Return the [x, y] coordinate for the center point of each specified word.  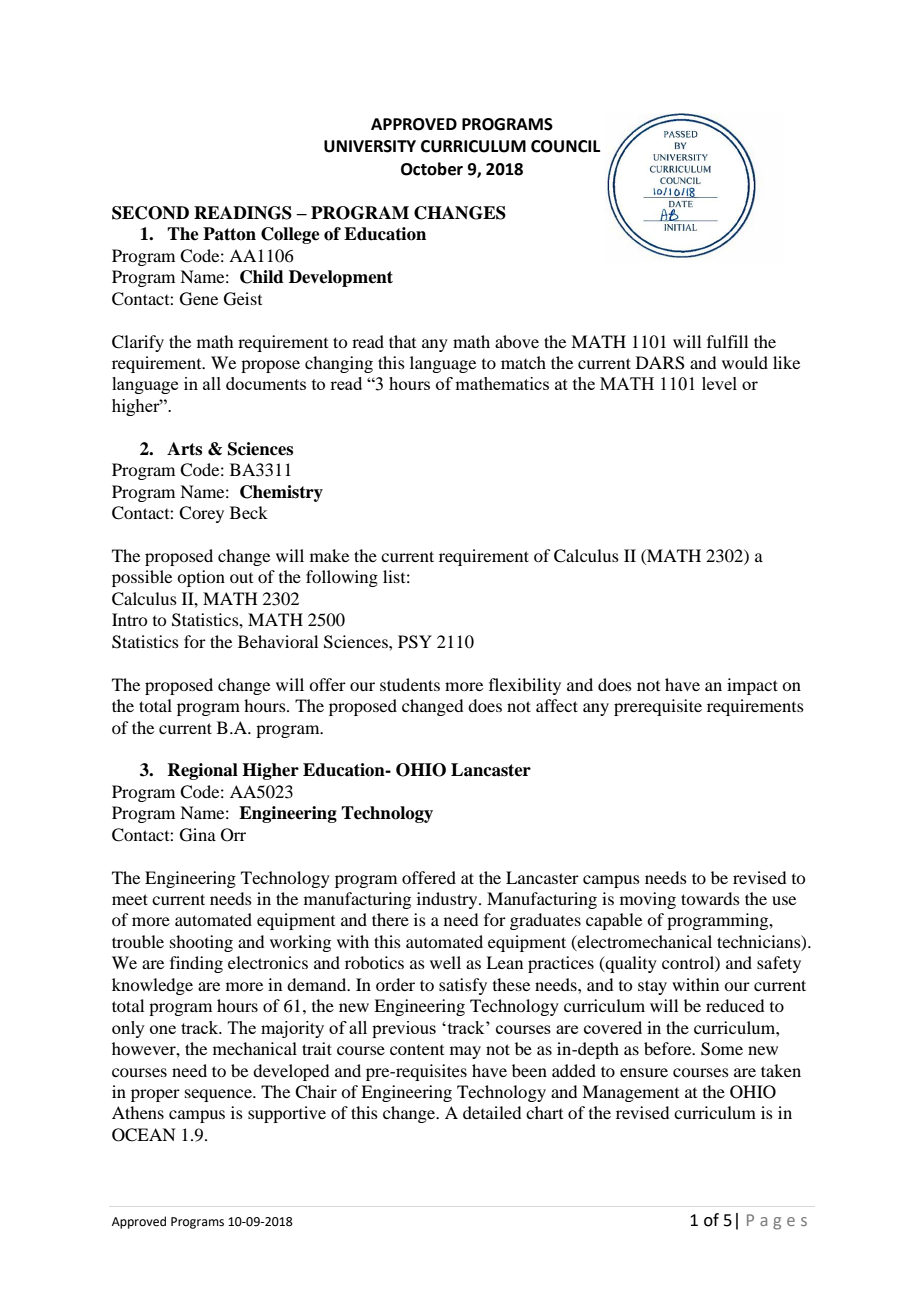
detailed [492, 1112]
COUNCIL [565, 146]
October [432, 169]
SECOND [150, 213]
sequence [219, 1095]
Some [722, 1049]
